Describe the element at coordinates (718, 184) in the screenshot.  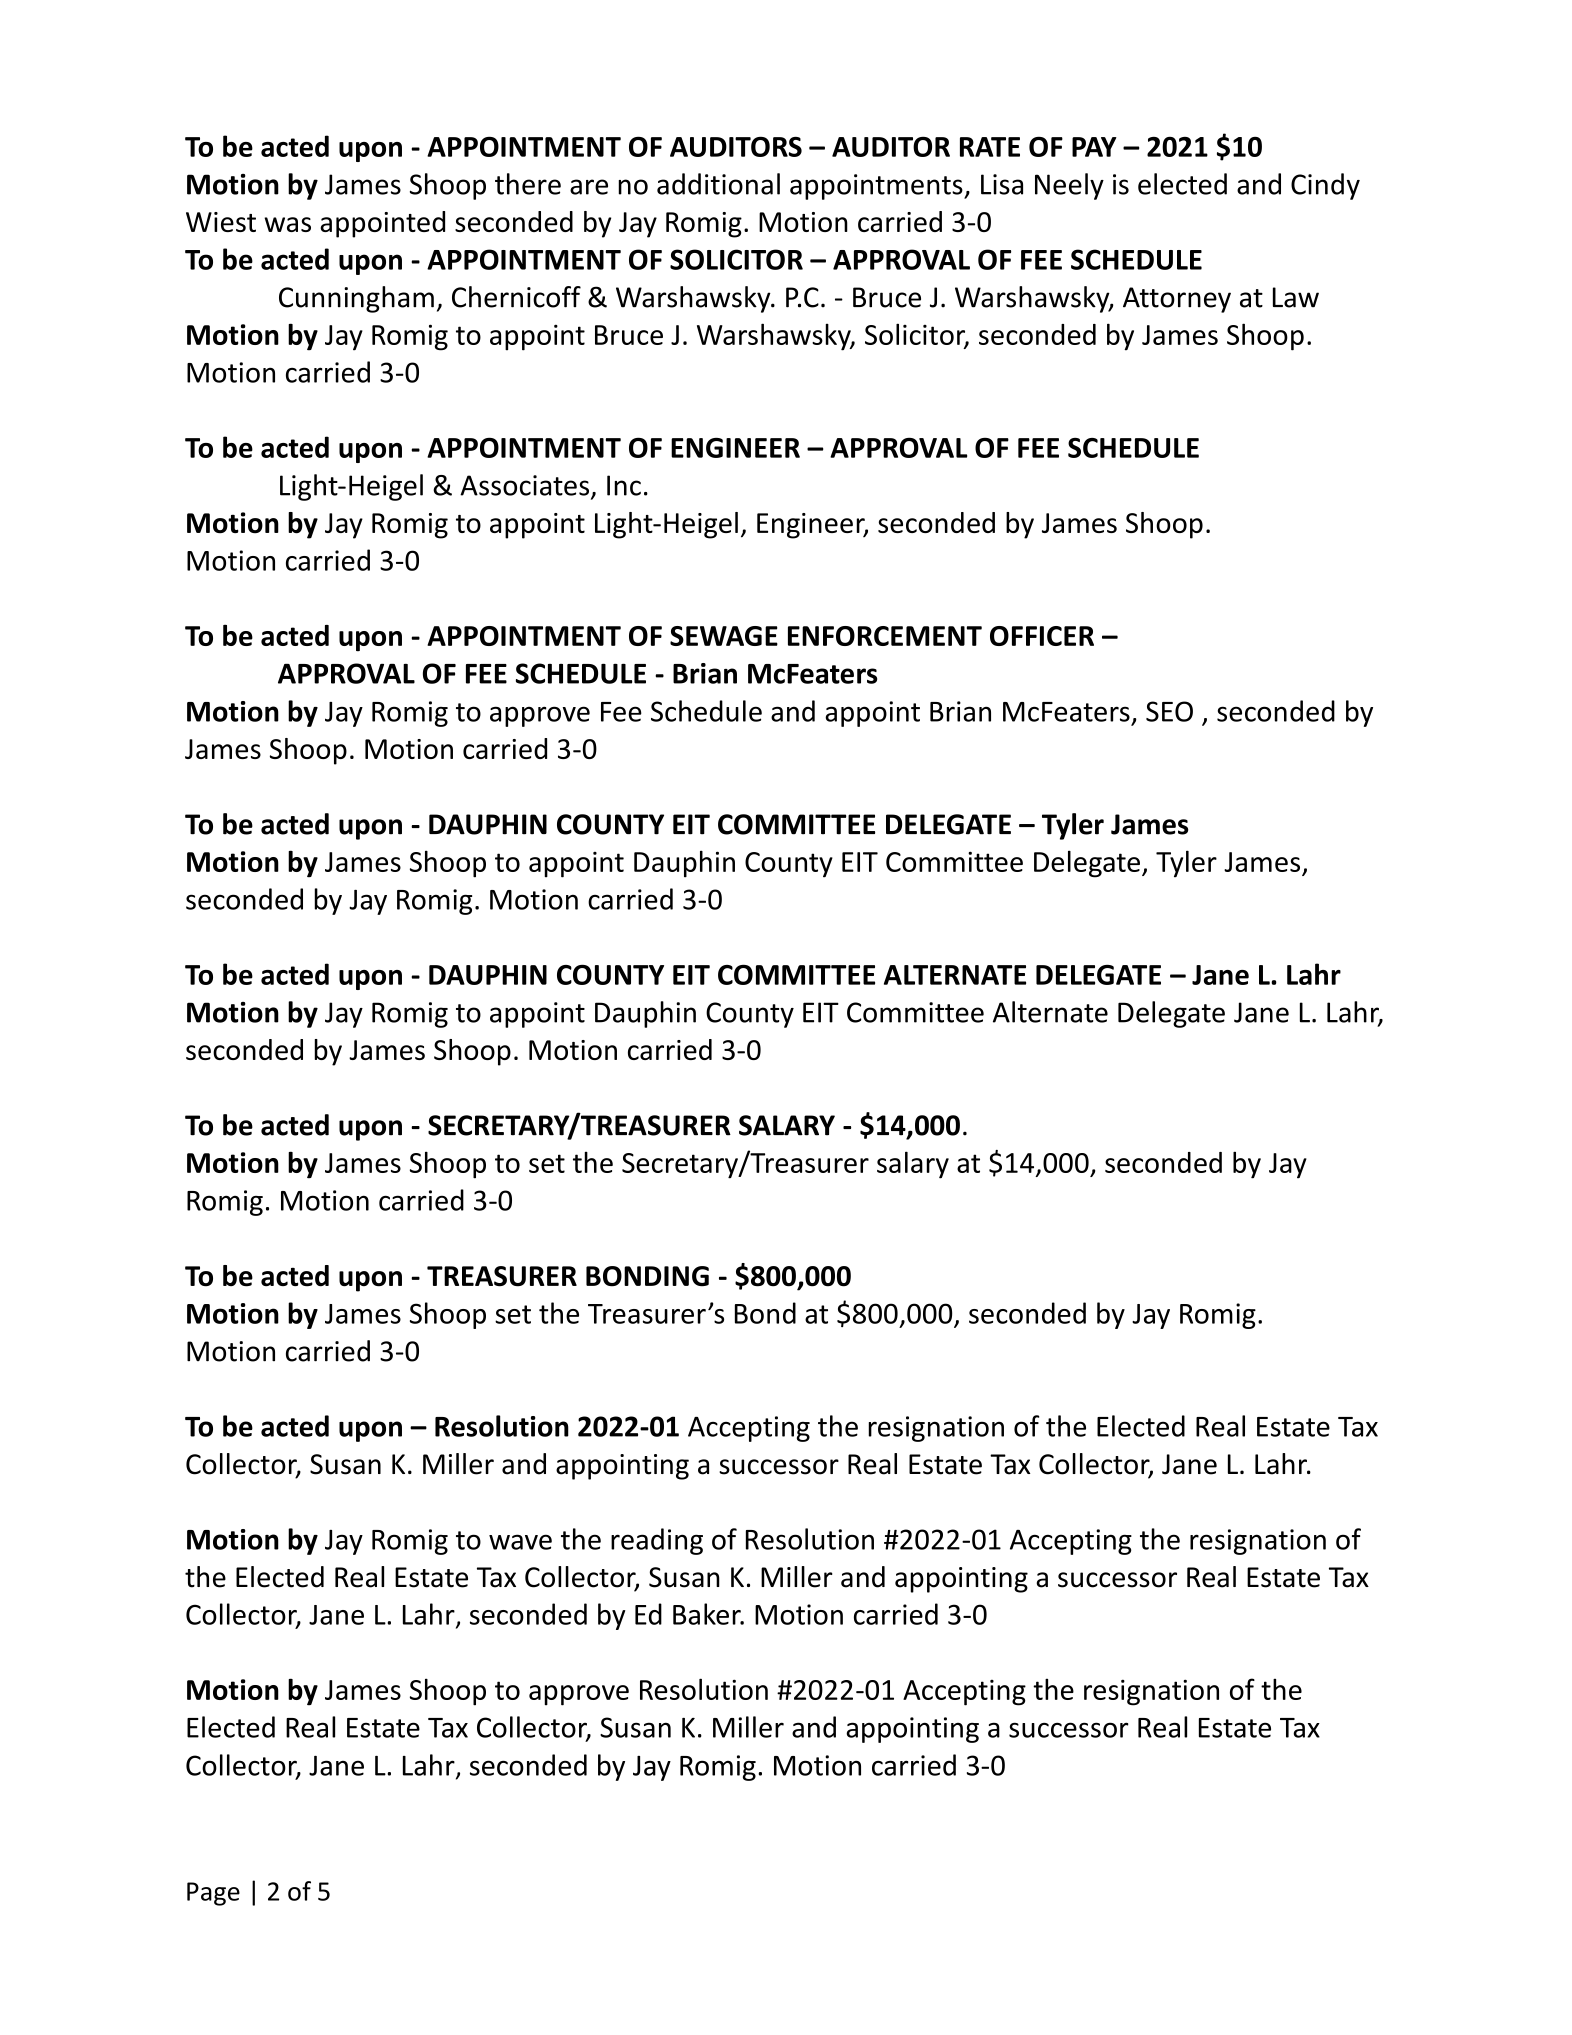
I see `additional` at that location.
